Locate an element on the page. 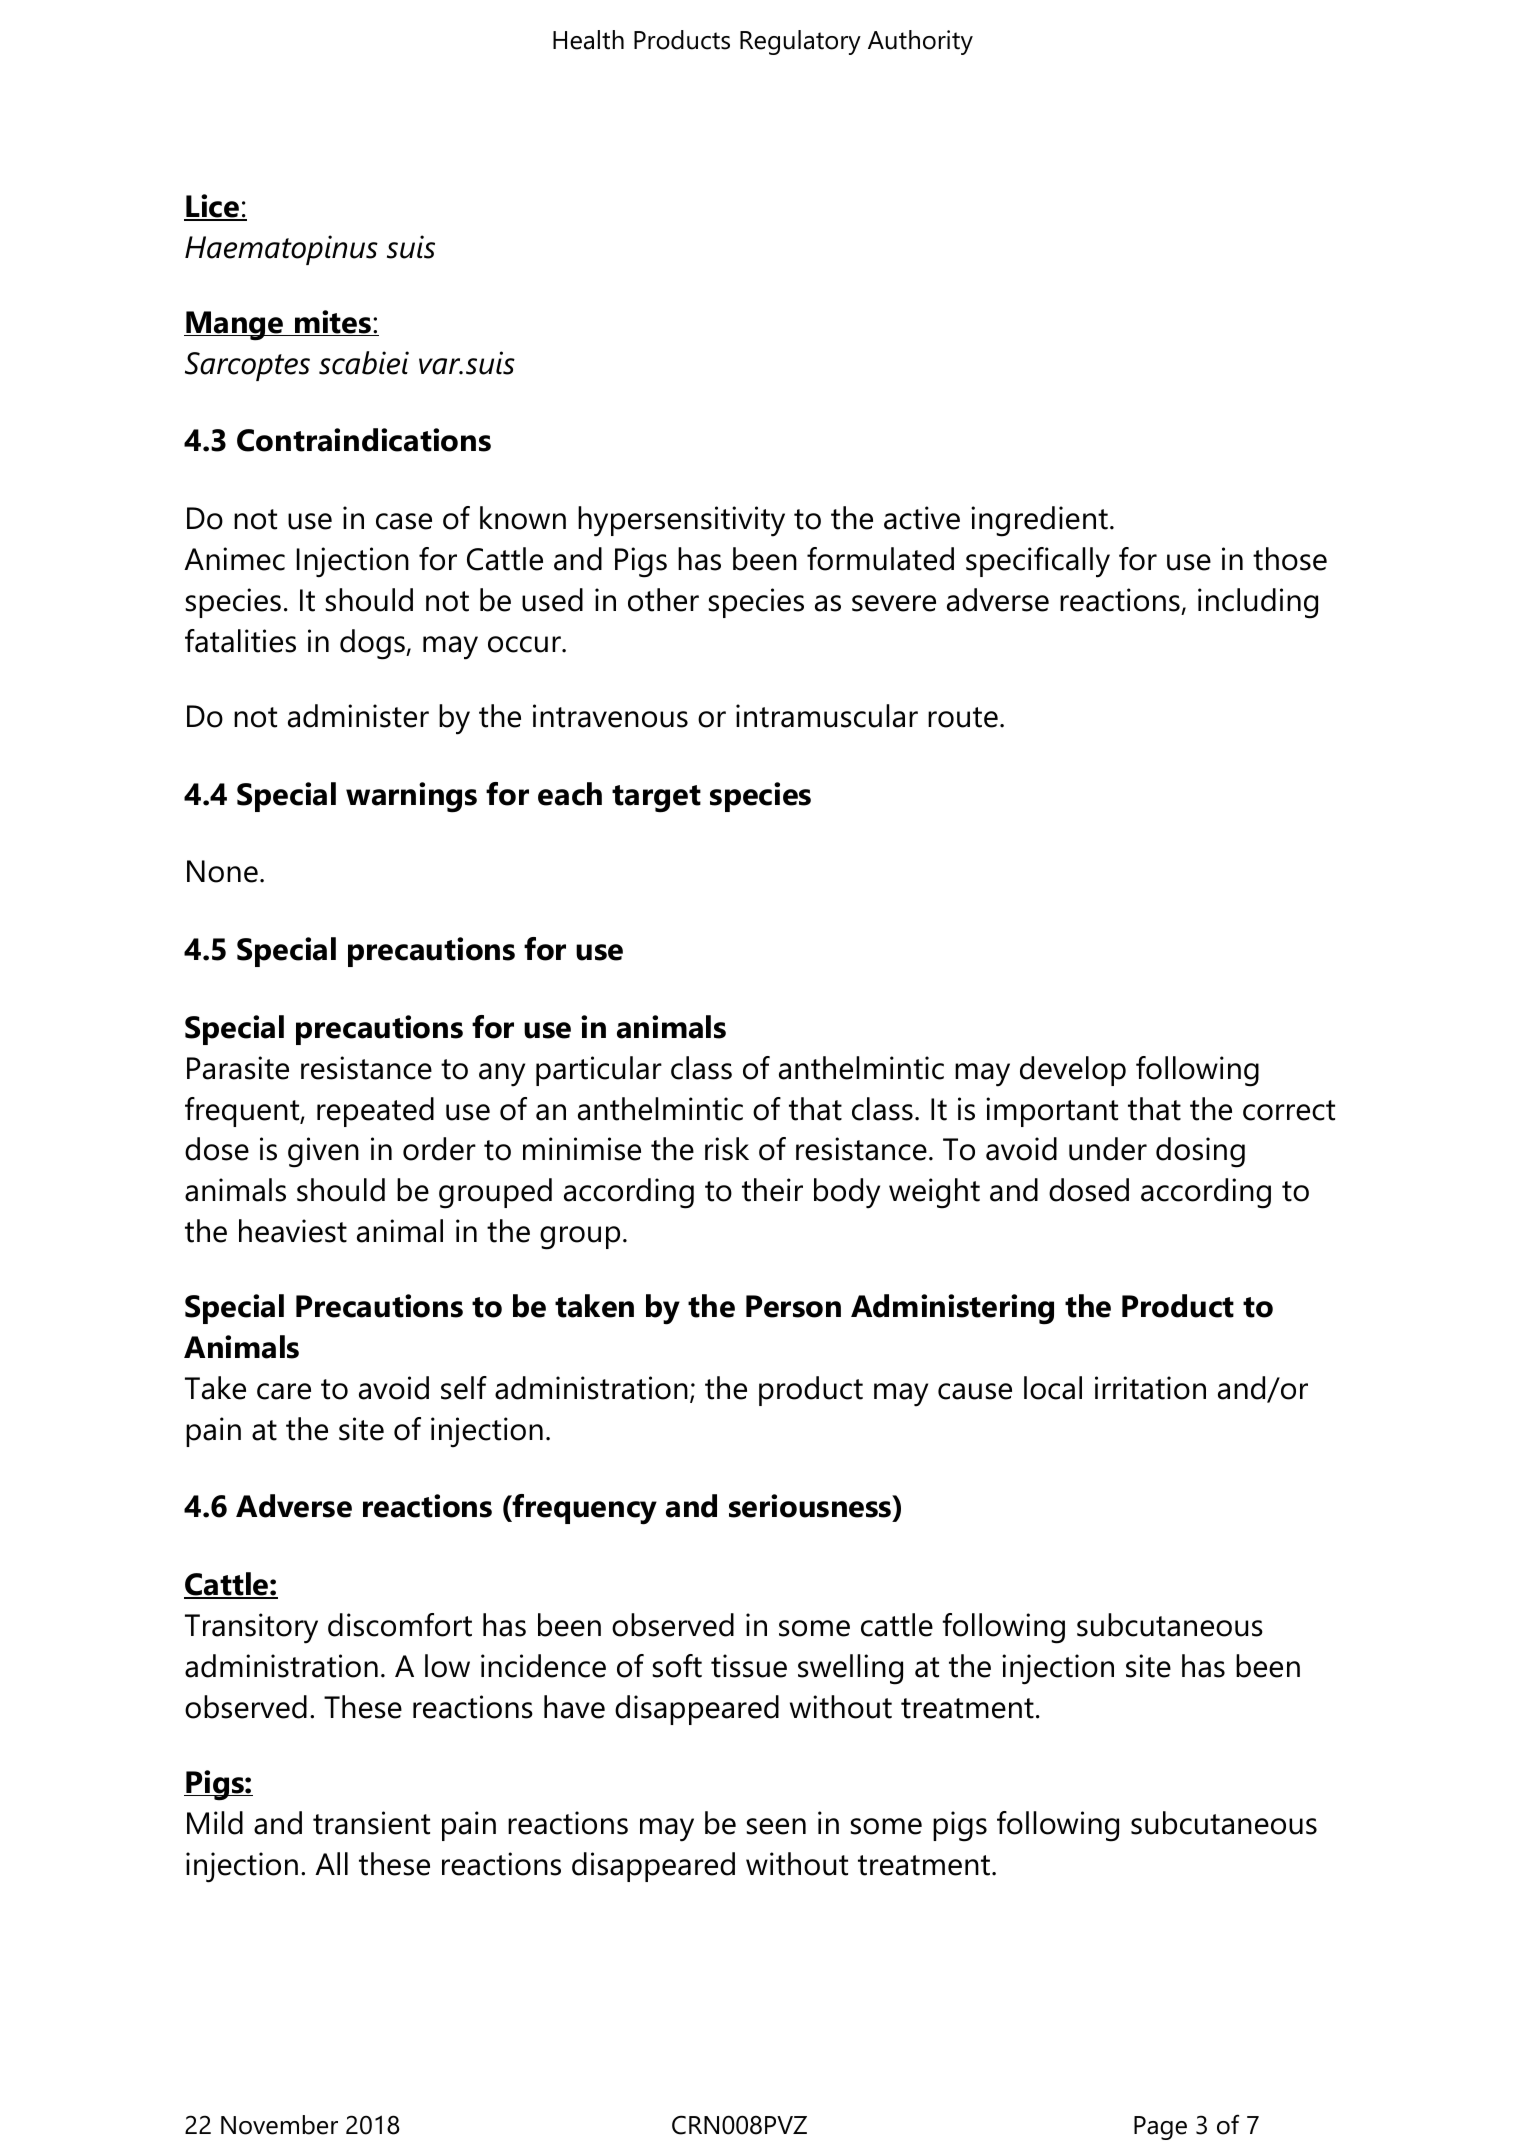  November is located at coordinates (279, 2125).
